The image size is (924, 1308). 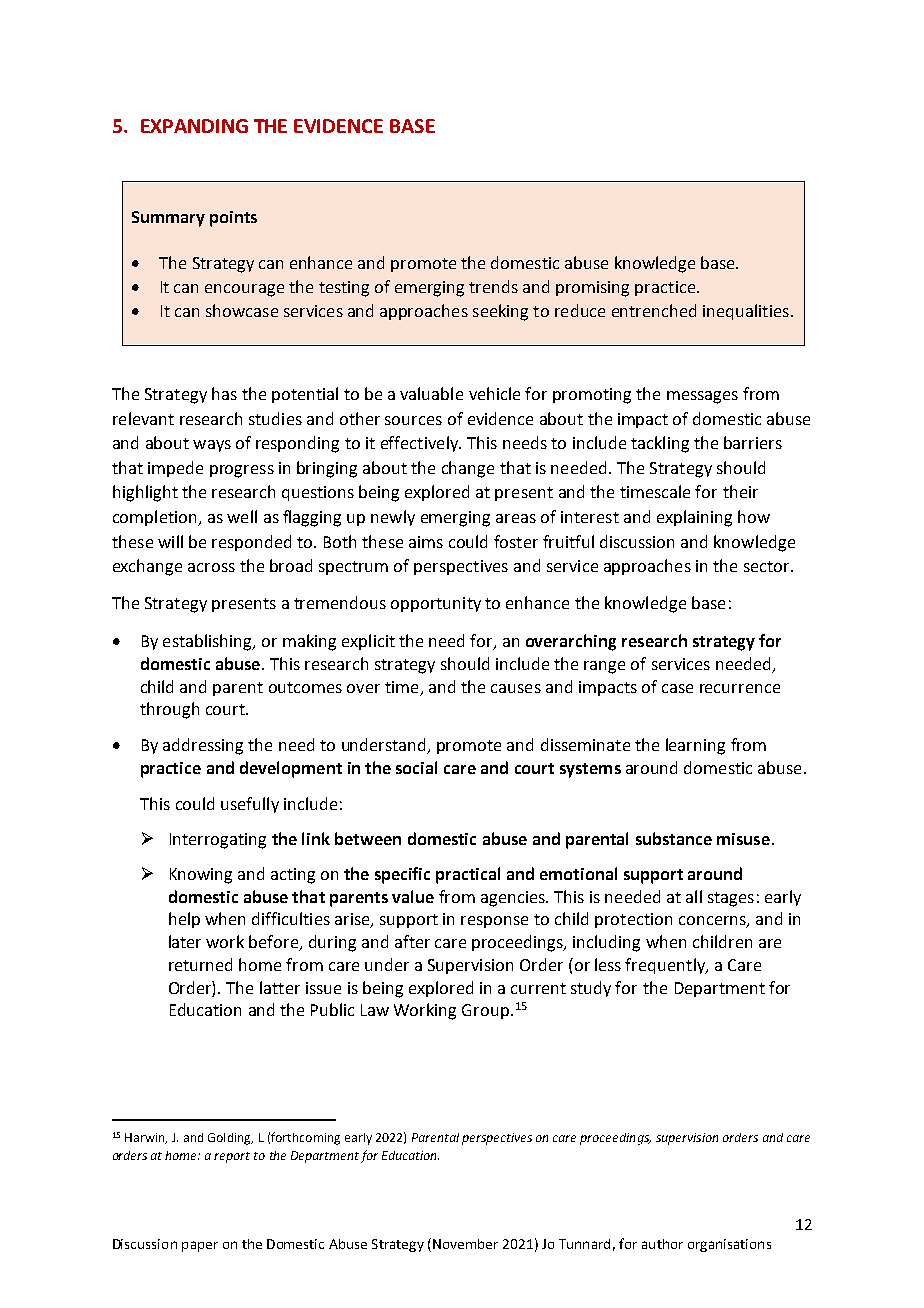 I want to click on paper, so click(x=200, y=1246).
